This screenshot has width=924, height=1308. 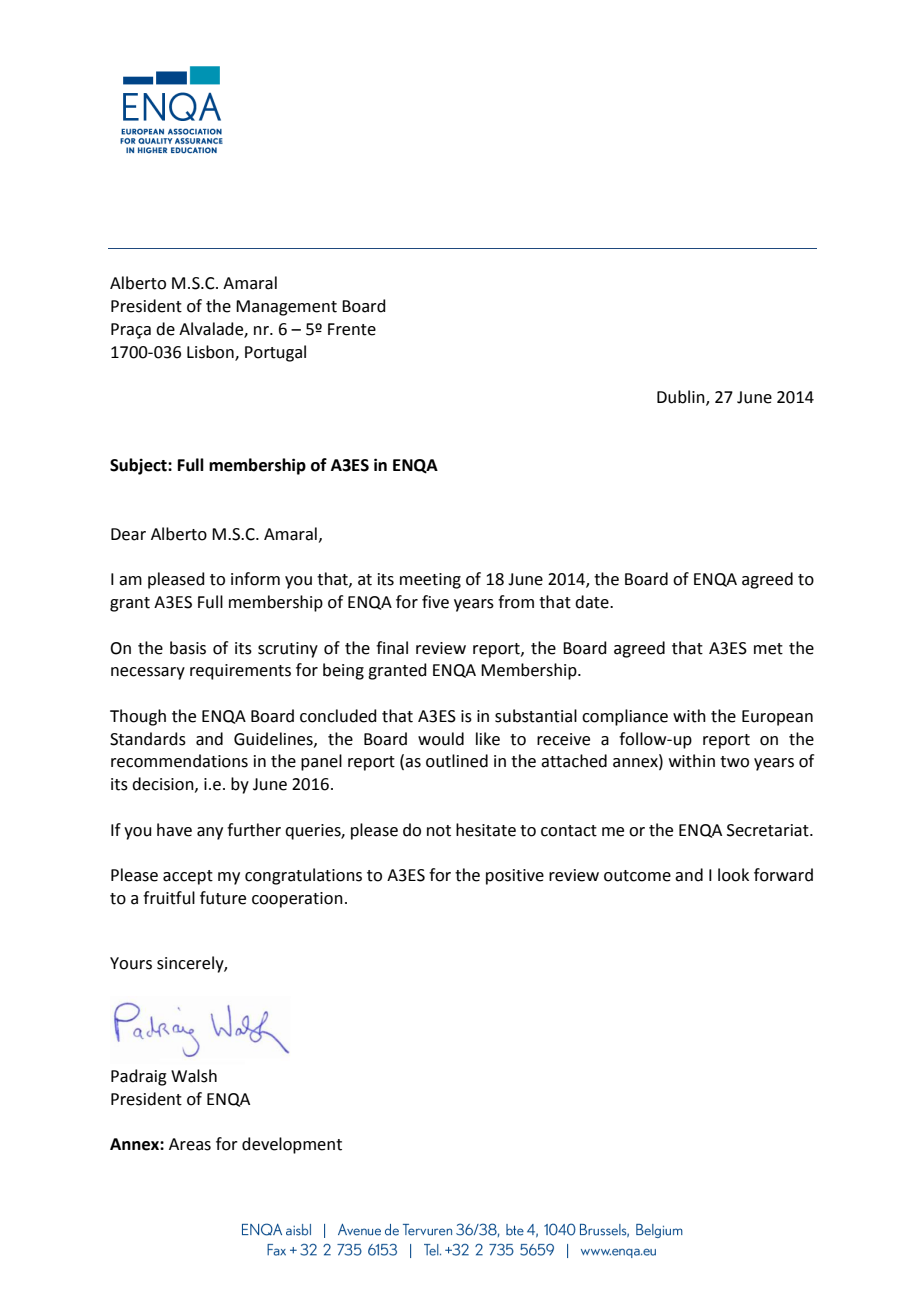 I want to click on development, so click(x=292, y=1145).
